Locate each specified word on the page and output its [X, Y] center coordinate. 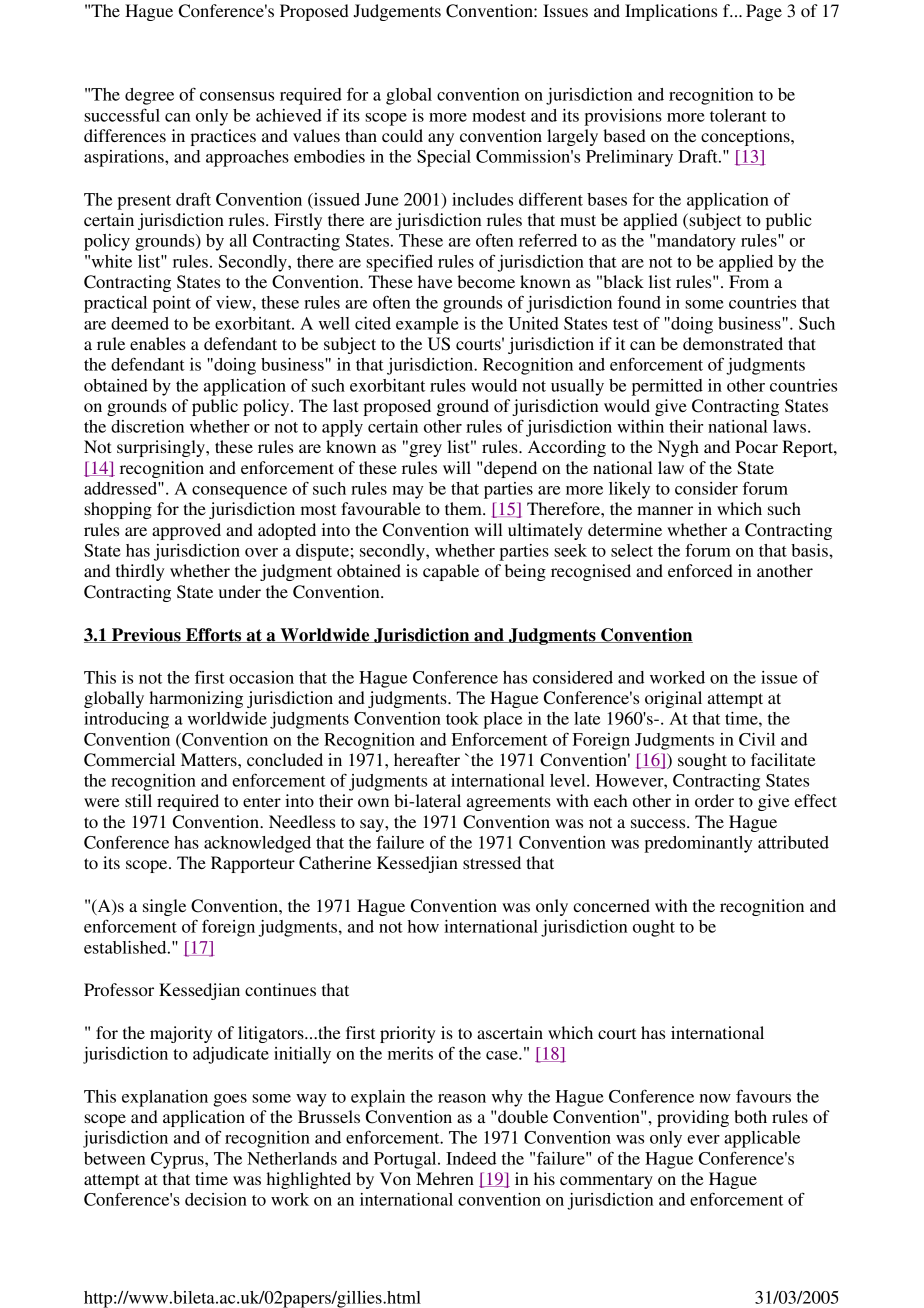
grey [424, 449]
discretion [147, 426]
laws [791, 426]
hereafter [427, 759]
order [714, 800]
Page [764, 12]
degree [149, 96]
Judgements [397, 12]
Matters [210, 759]
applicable [762, 1139]
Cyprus [178, 1160]
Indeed [471, 1158]
